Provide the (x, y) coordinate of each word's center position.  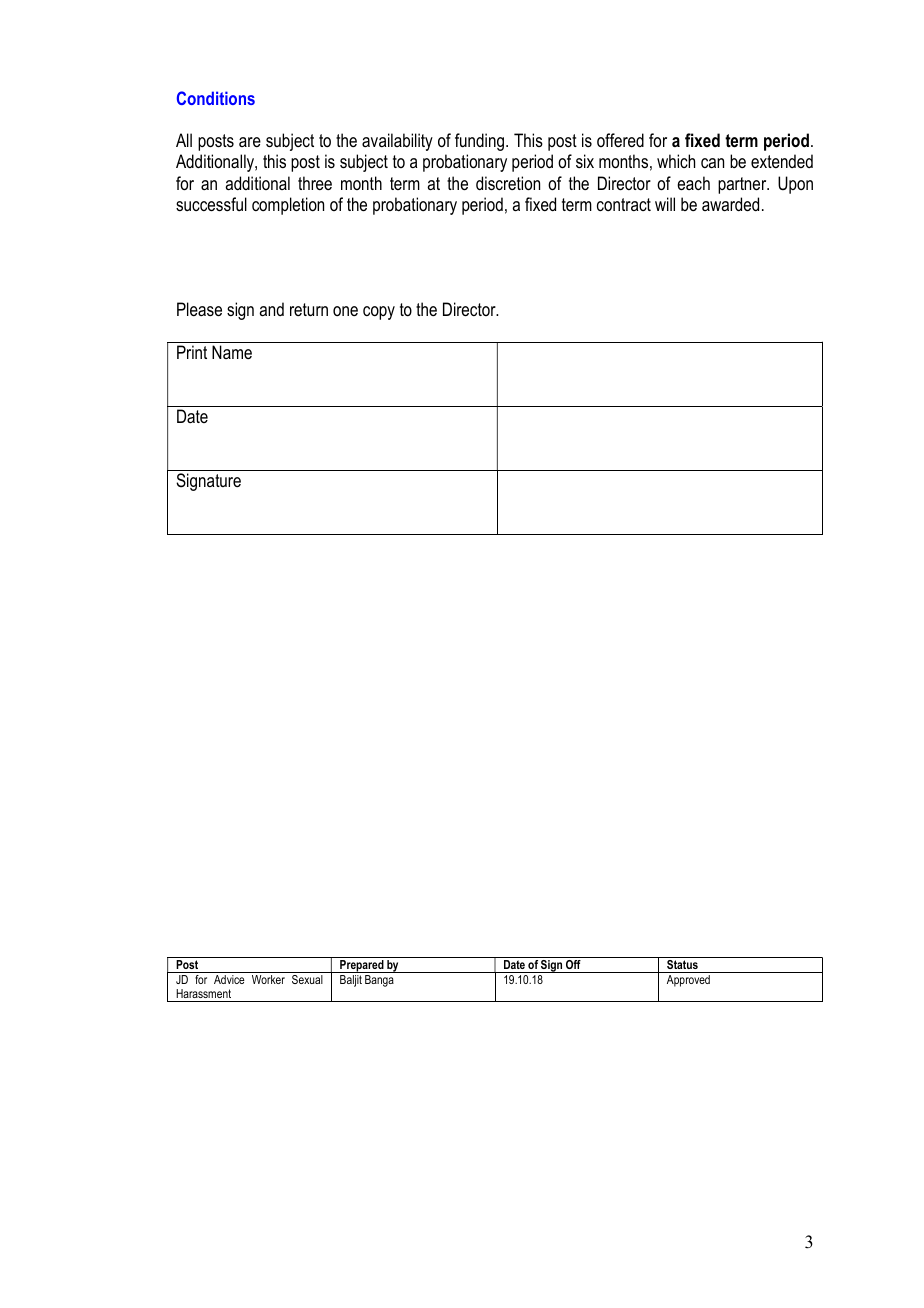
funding (481, 142)
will (665, 204)
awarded (730, 204)
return (309, 309)
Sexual (307, 978)
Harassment (203, 993)
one (345, 311)
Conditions (216, 98)
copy (379, 313)
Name (232, 352)
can (712, 163)
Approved (688, 981)
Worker (268, 979)
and (271, 309)
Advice (229, 979)
